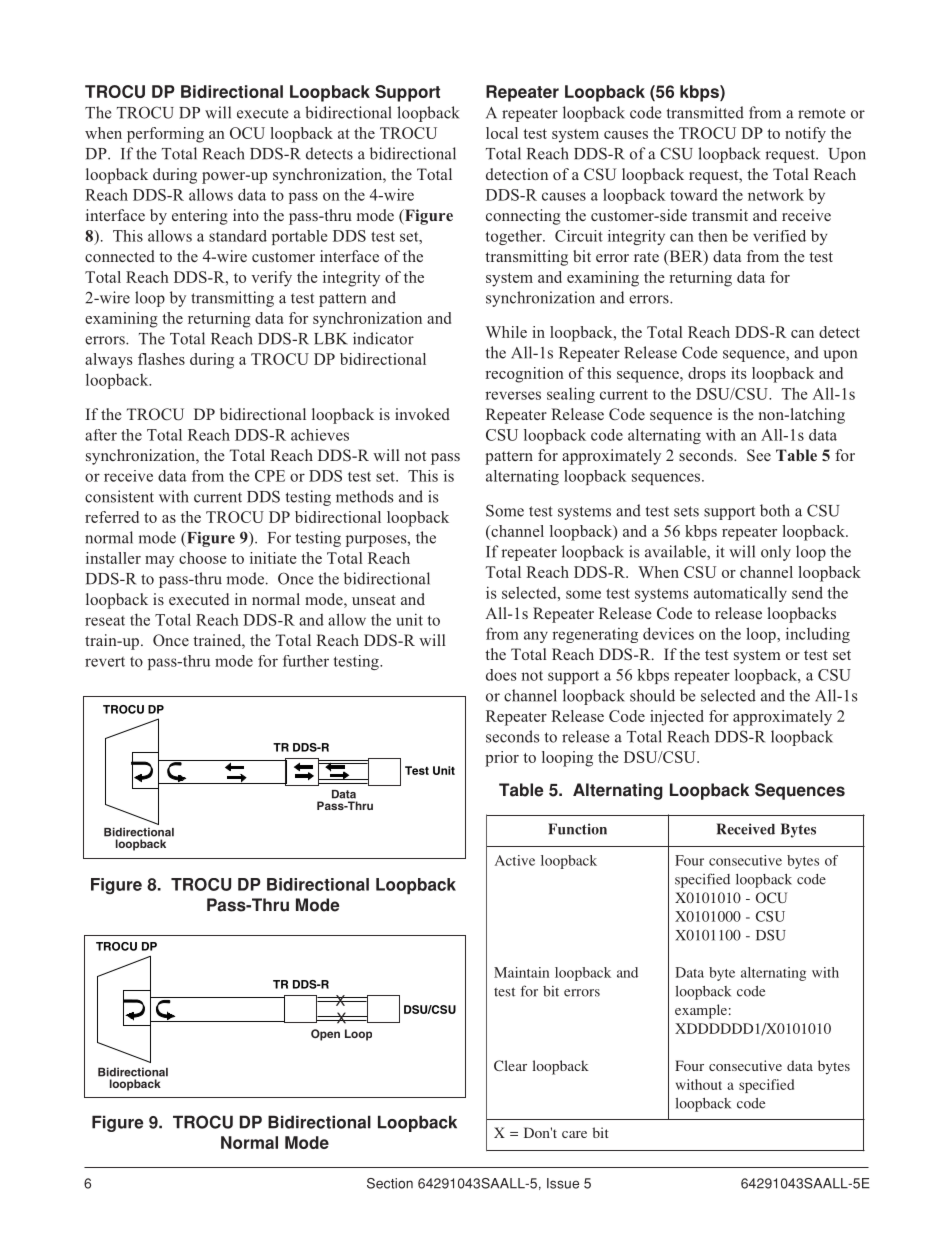 Image resolution: width=952 pixels, height=1233 pixels. I want to click on performing, so click(165, 135).
